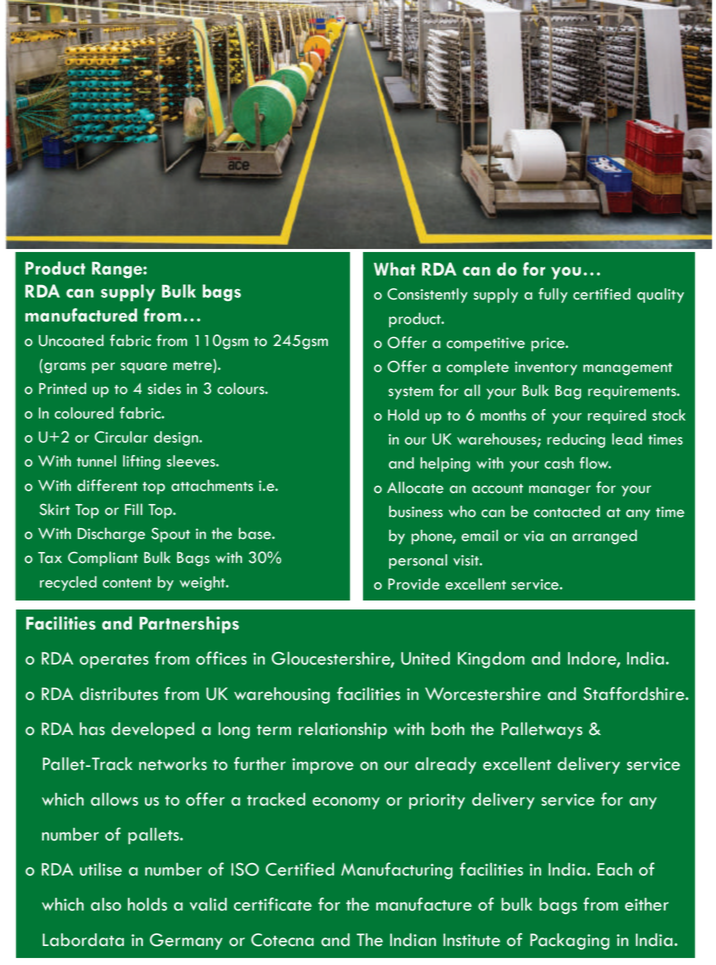 This page has height=965, width=716. Describe the element at coordinates (445, 765) in the page. I see `already` at that location.
